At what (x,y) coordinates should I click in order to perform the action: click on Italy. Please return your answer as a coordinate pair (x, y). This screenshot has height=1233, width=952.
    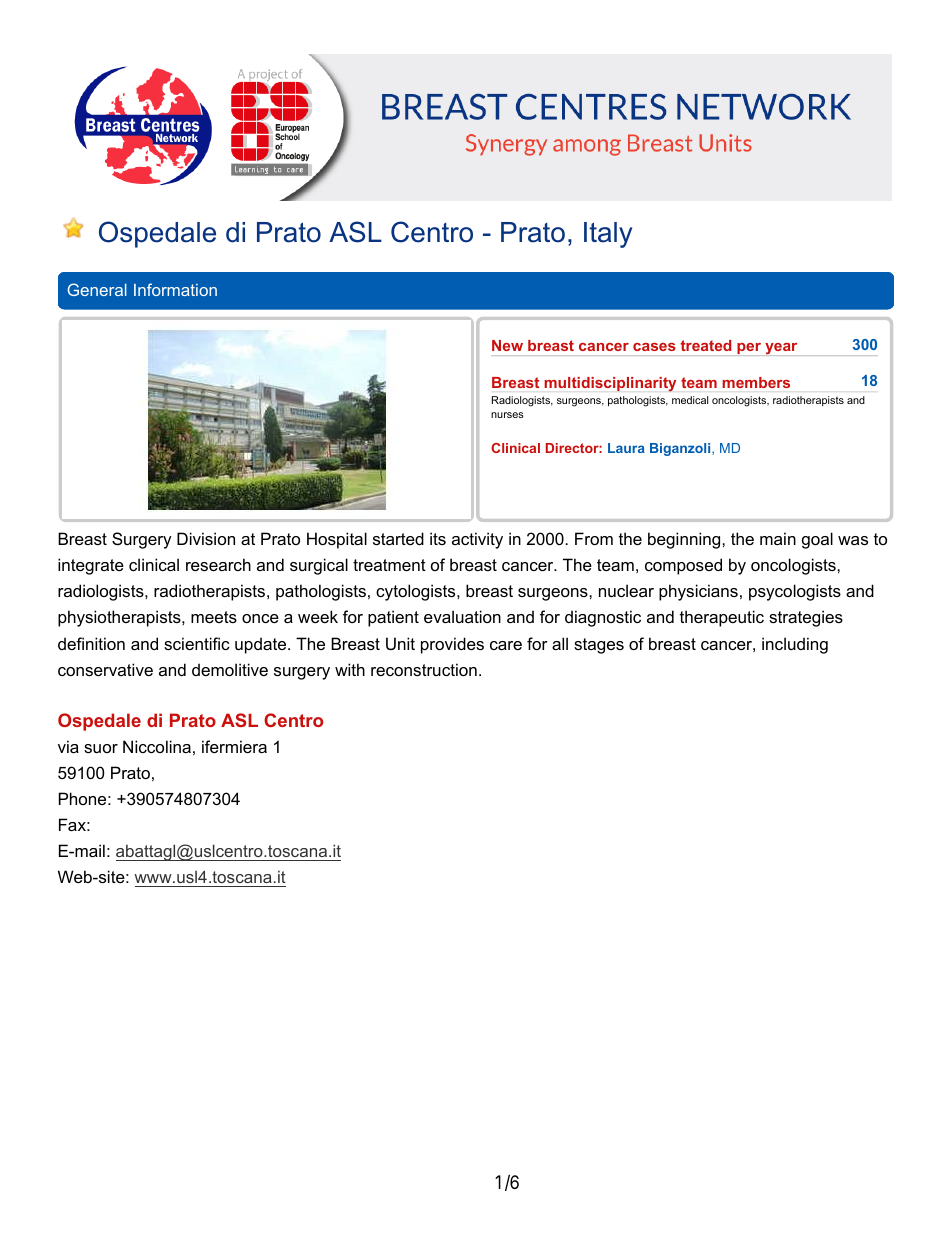
    Looking at the image, I should click on (608, 235).
